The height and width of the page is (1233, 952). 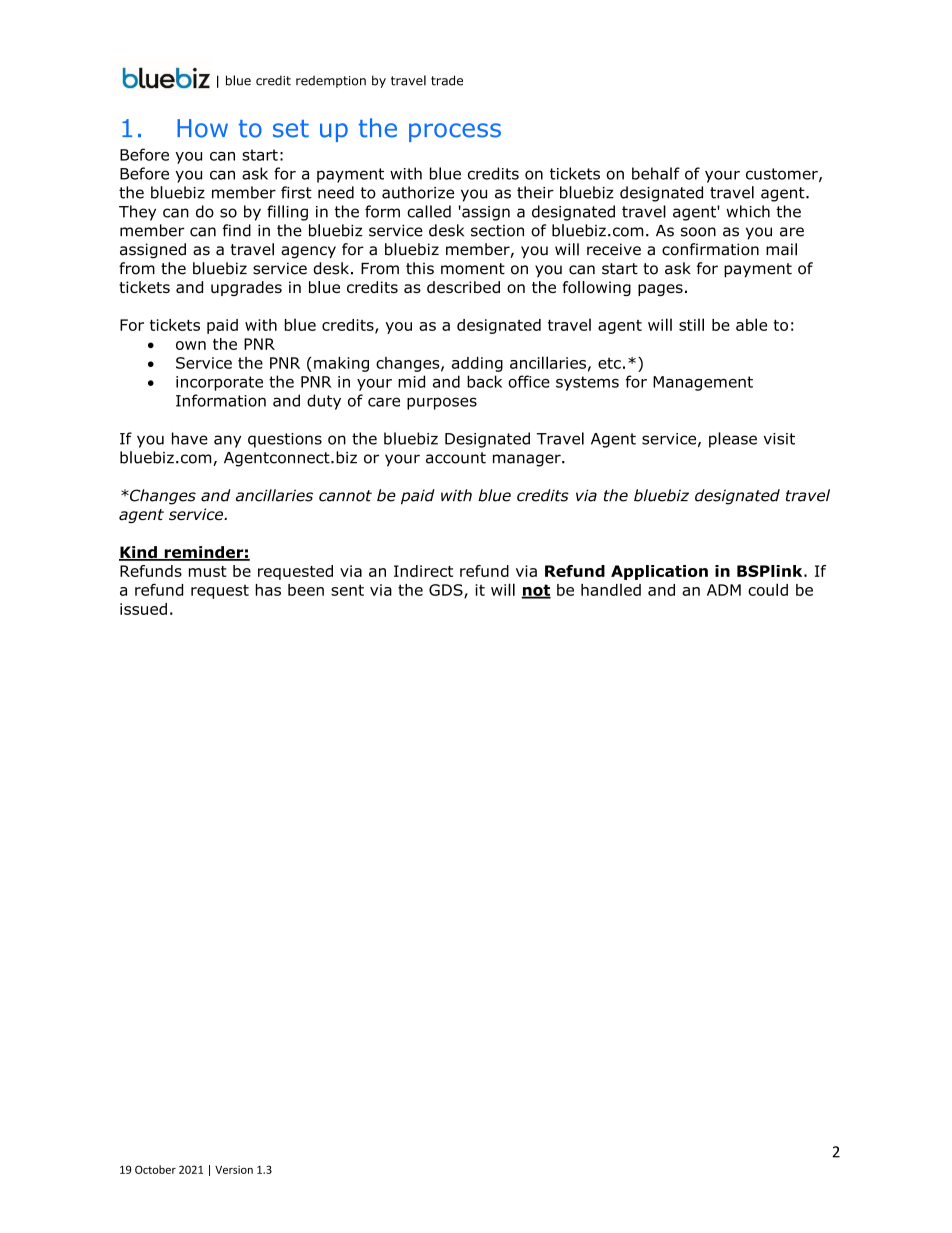 I want to click on GDS, so click(x=447, y=591).
